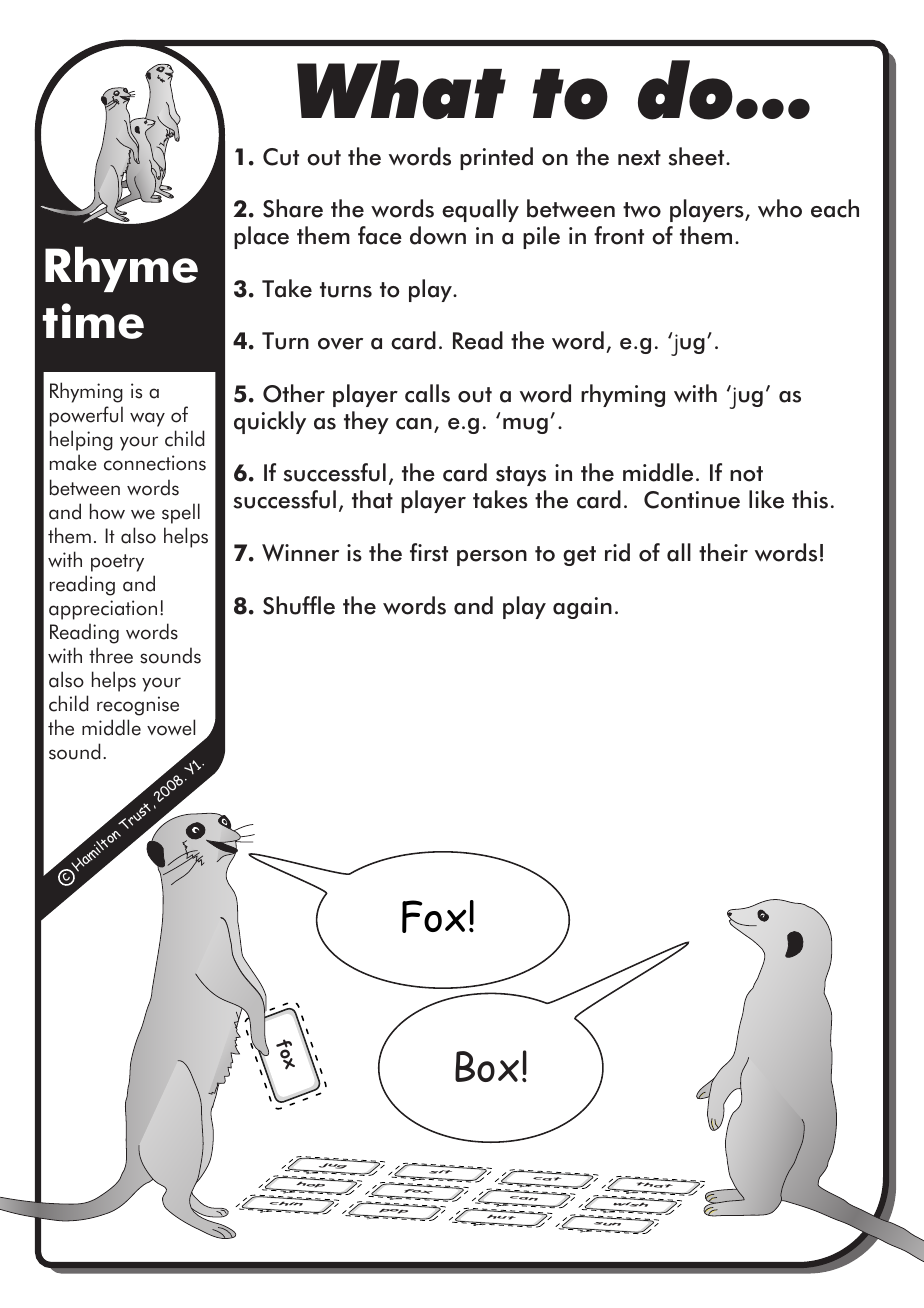  Describe the element at coordinates (401, 90) in the image. I see `What` at that location.
